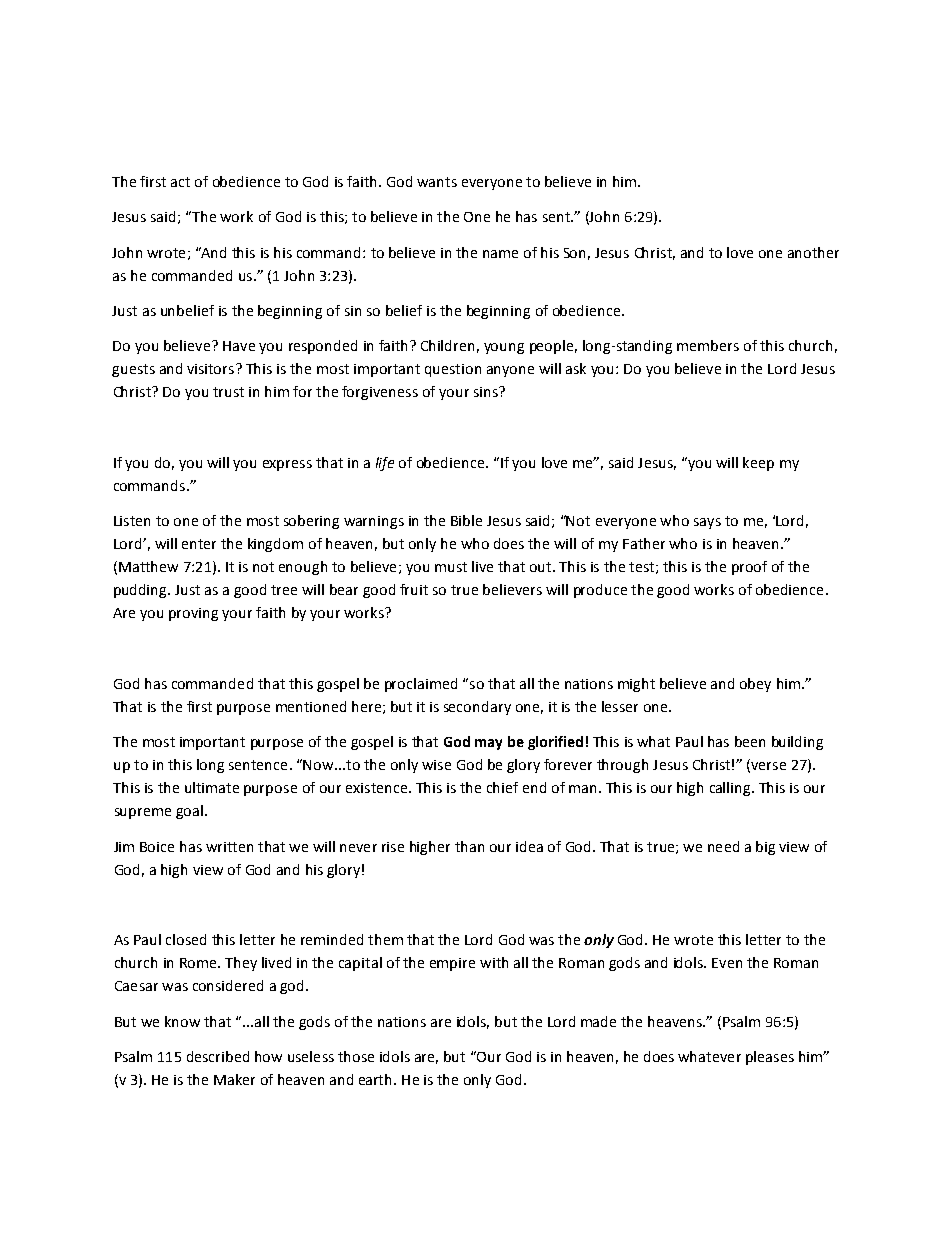 The image size is (952, 1233). I want to click on calling, so click(731, 789).
